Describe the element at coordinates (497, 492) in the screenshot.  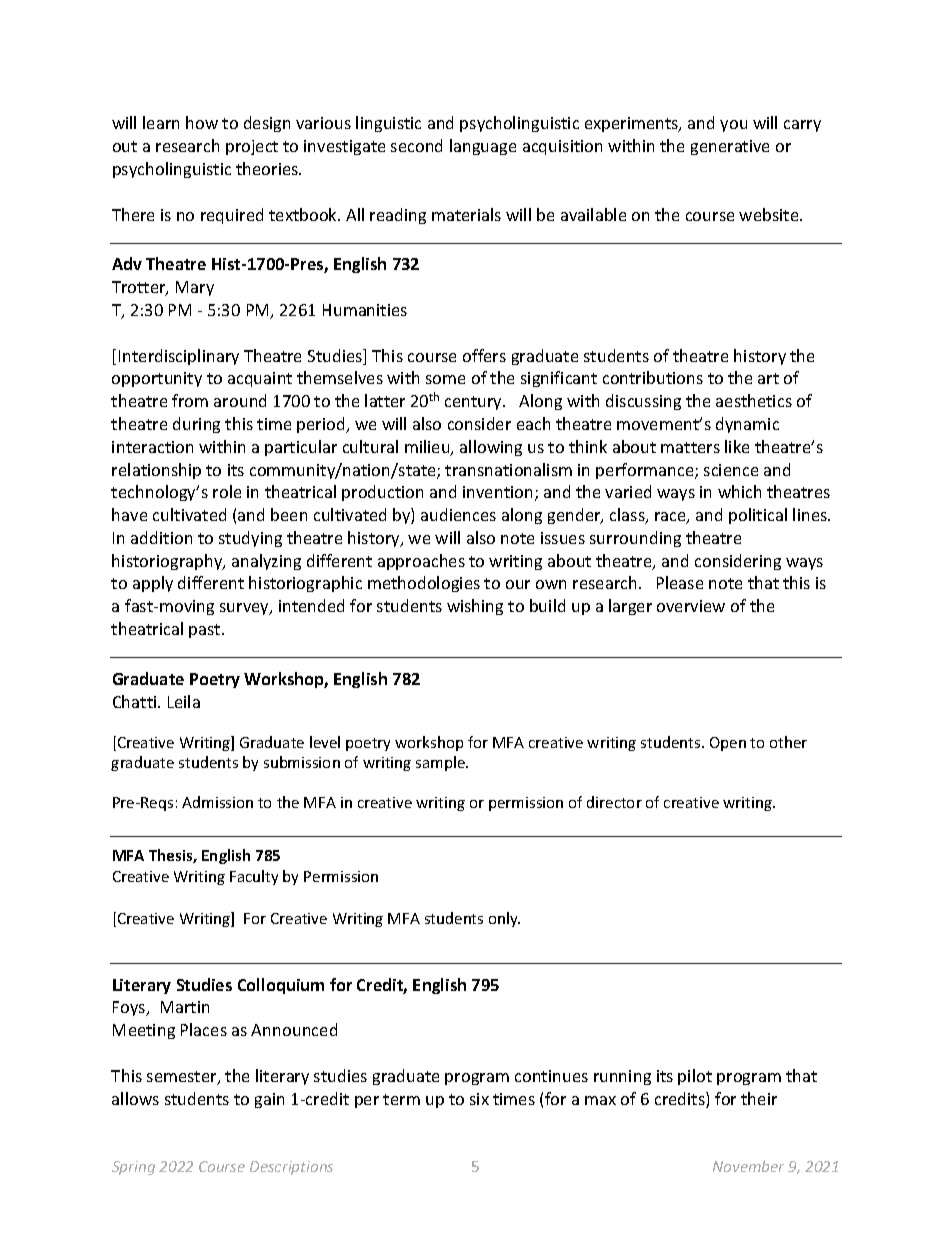
I see `invention` at that location.
